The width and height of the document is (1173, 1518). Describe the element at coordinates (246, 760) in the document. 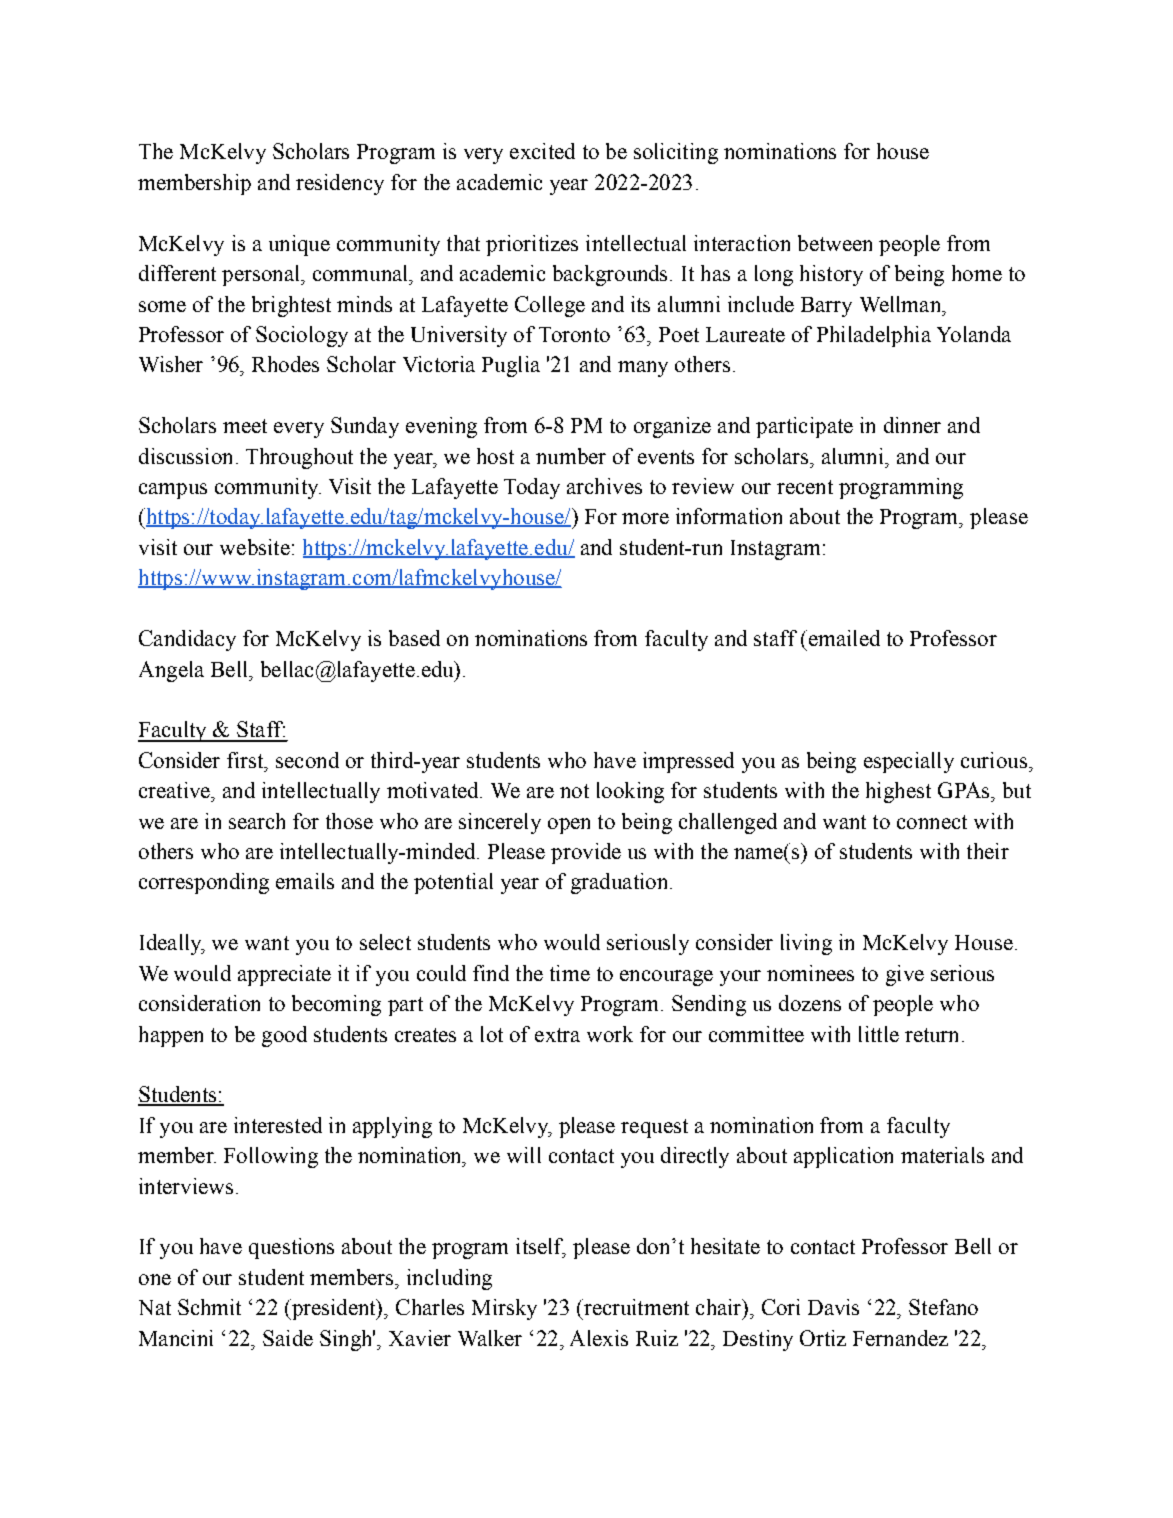

I see `first` at that location.
